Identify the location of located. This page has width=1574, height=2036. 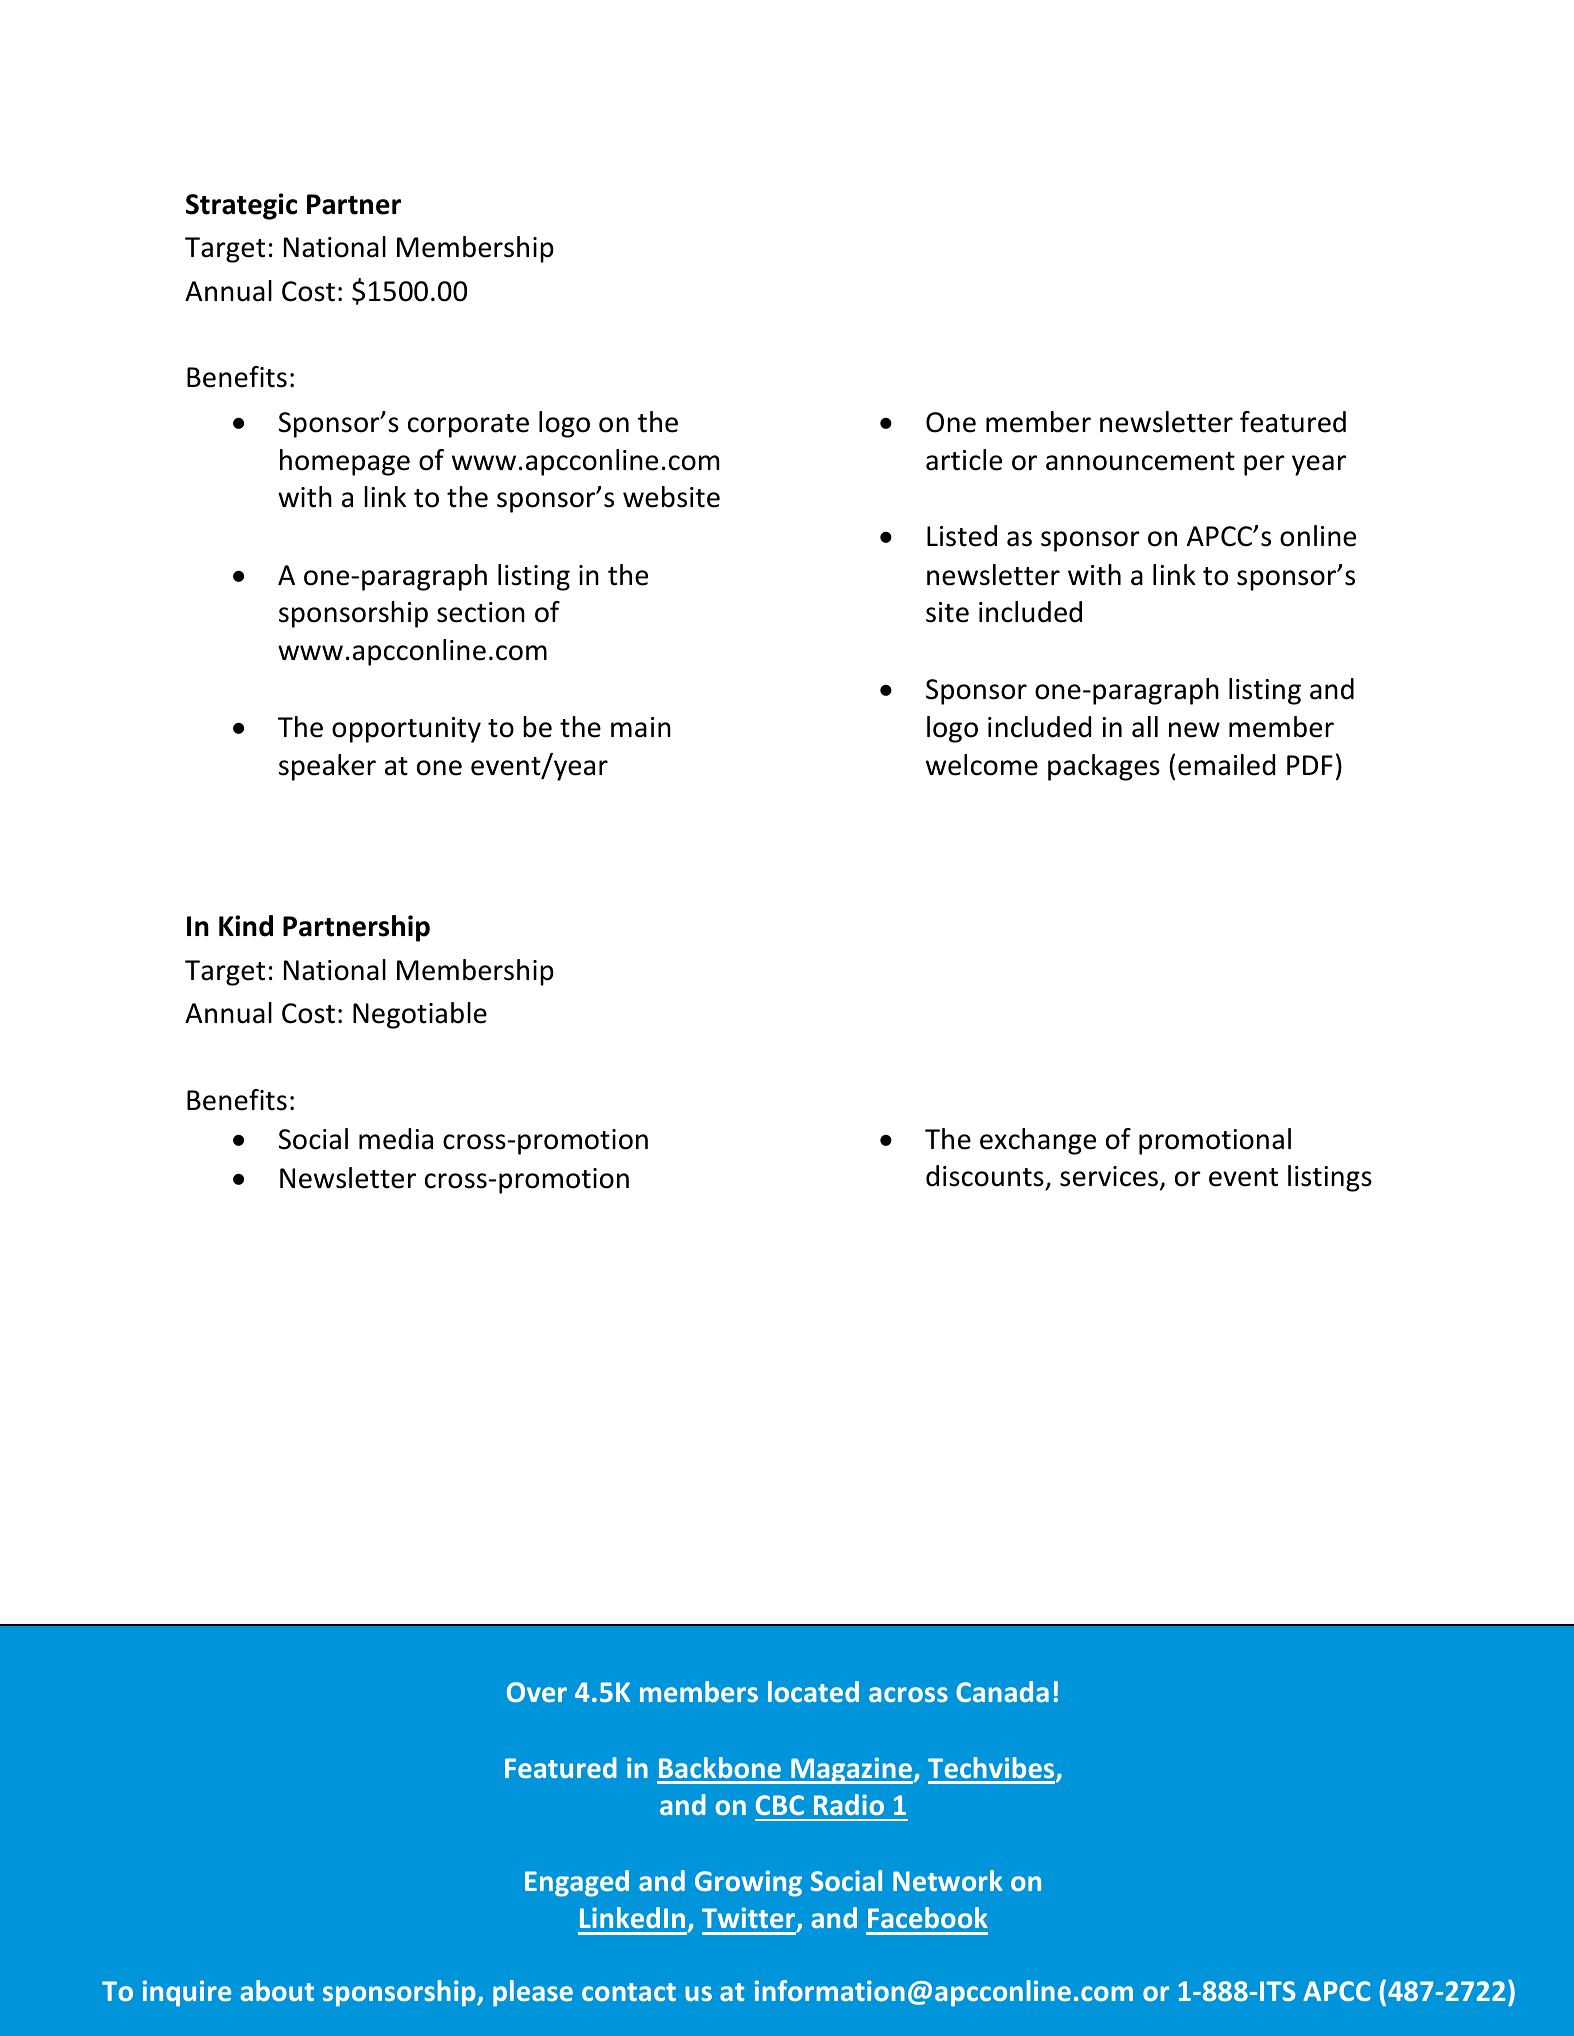
(813, 1691).
